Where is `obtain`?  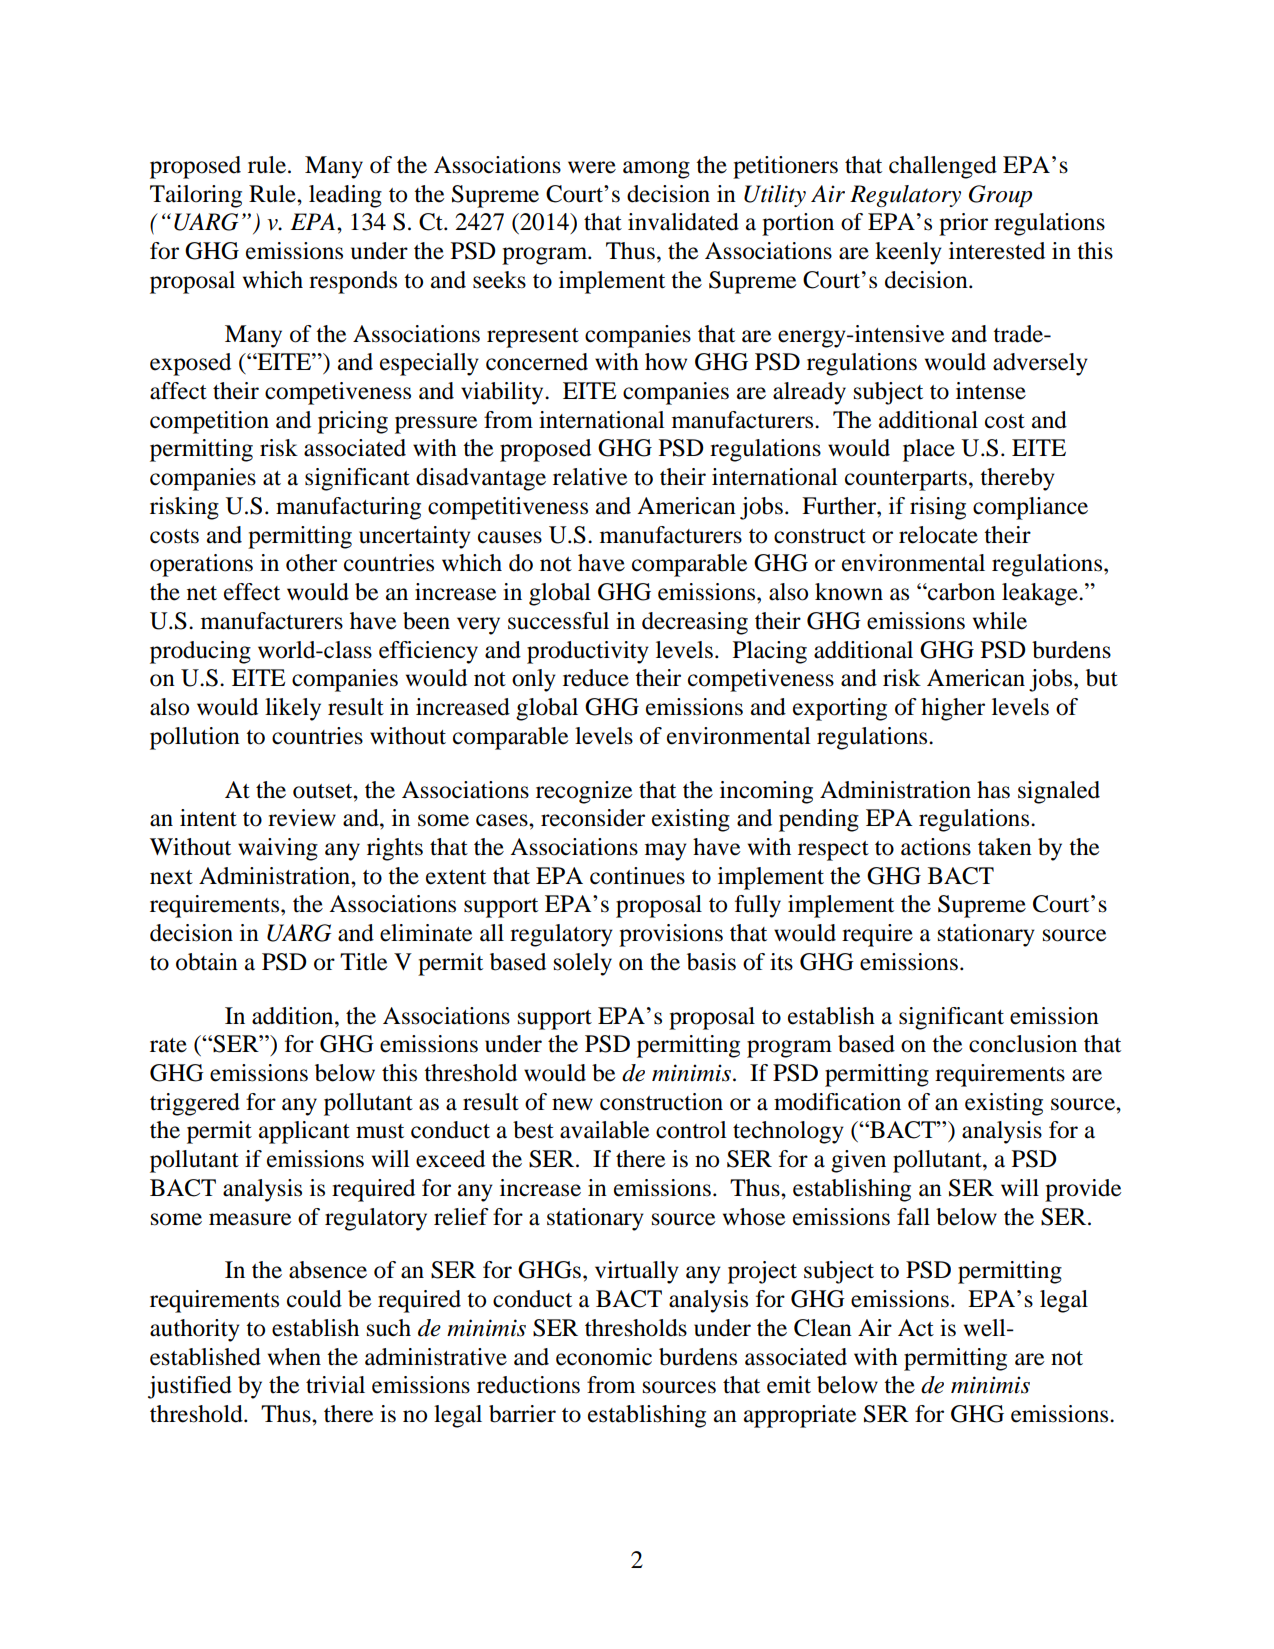
obtain is located at coordinates (207, 962).
